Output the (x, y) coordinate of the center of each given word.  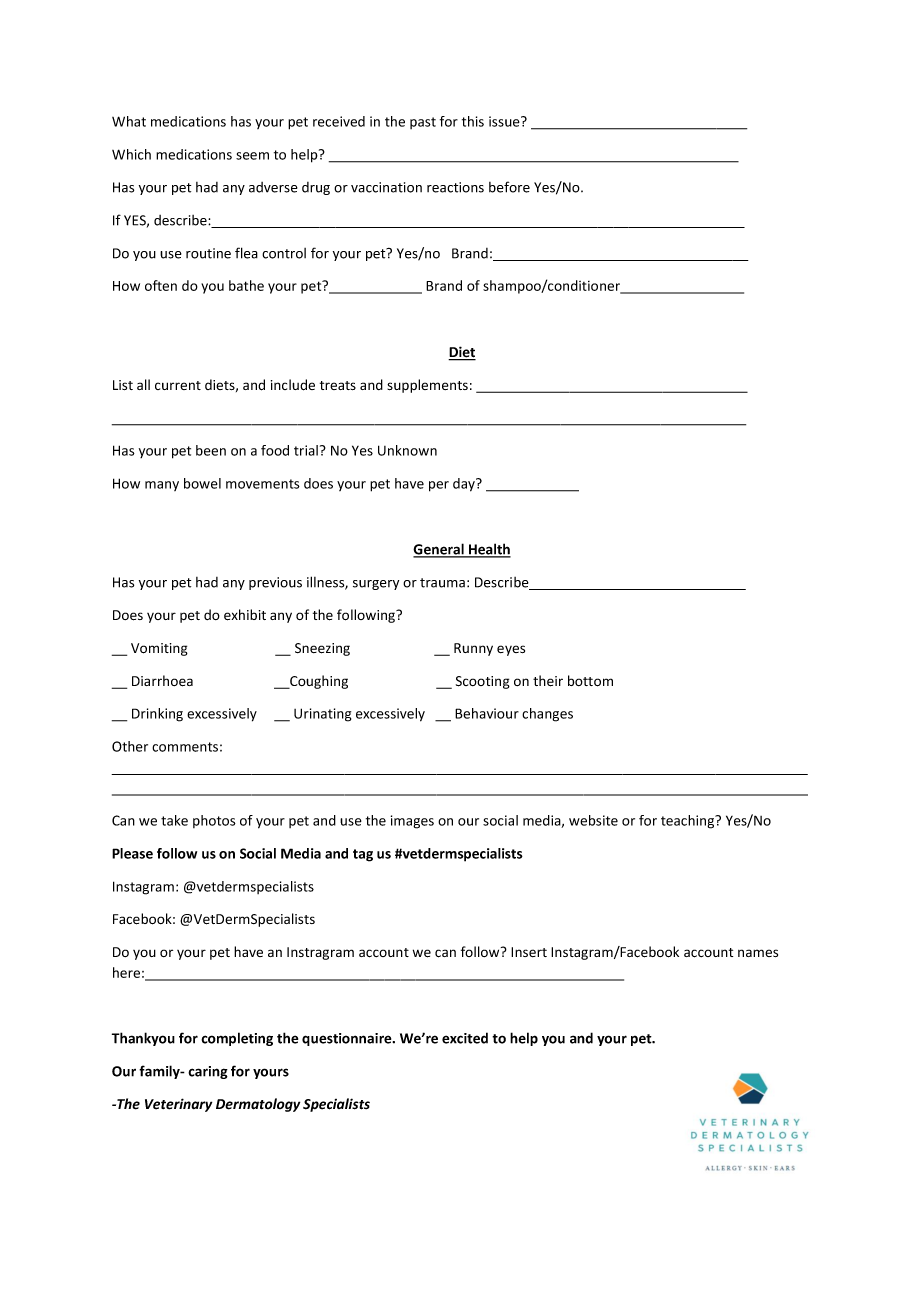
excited (465, 1038)
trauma (442, 583)
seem (252, 156)
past (423, 123)
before (509, 187)
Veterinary (178, 1105)
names (758, 953)
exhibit (245, 615)
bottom (590, 681)
